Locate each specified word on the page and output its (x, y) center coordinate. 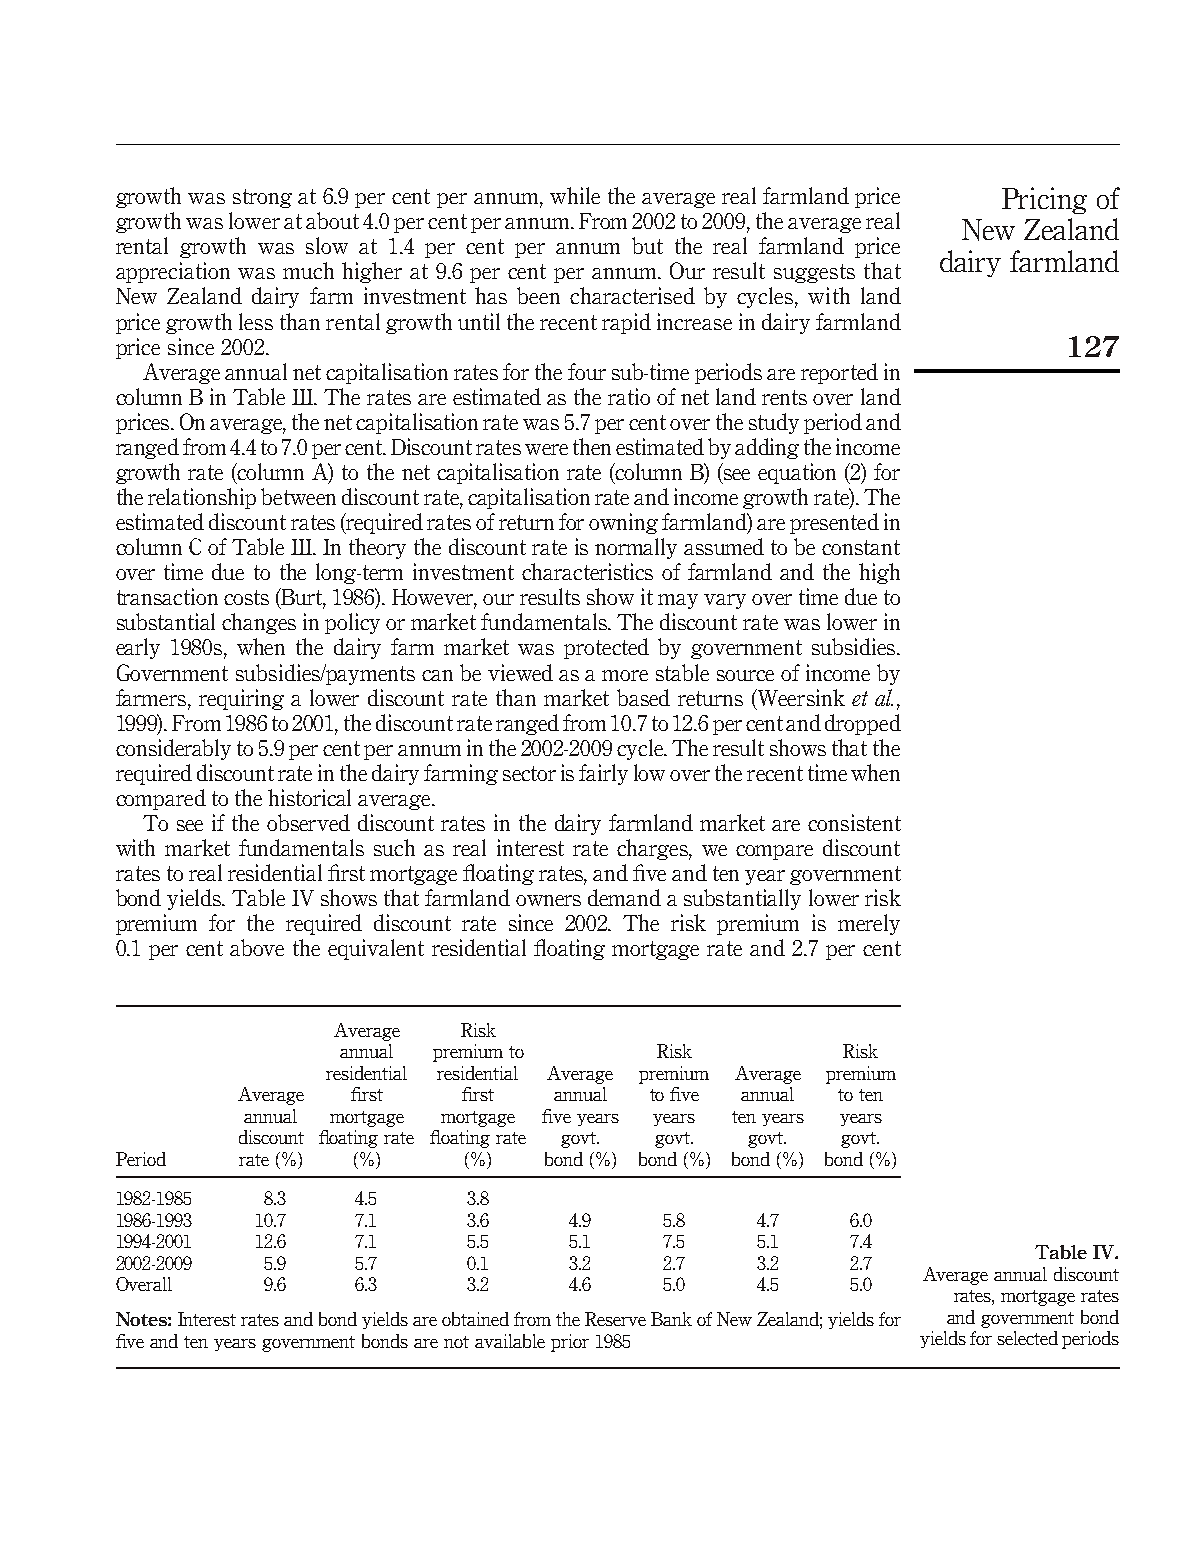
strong (262, 198)
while (575, 195)
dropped (863, 724)
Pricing (1044, 200)
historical (309, 797)
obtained (475, 1319)
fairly (603, 774)
